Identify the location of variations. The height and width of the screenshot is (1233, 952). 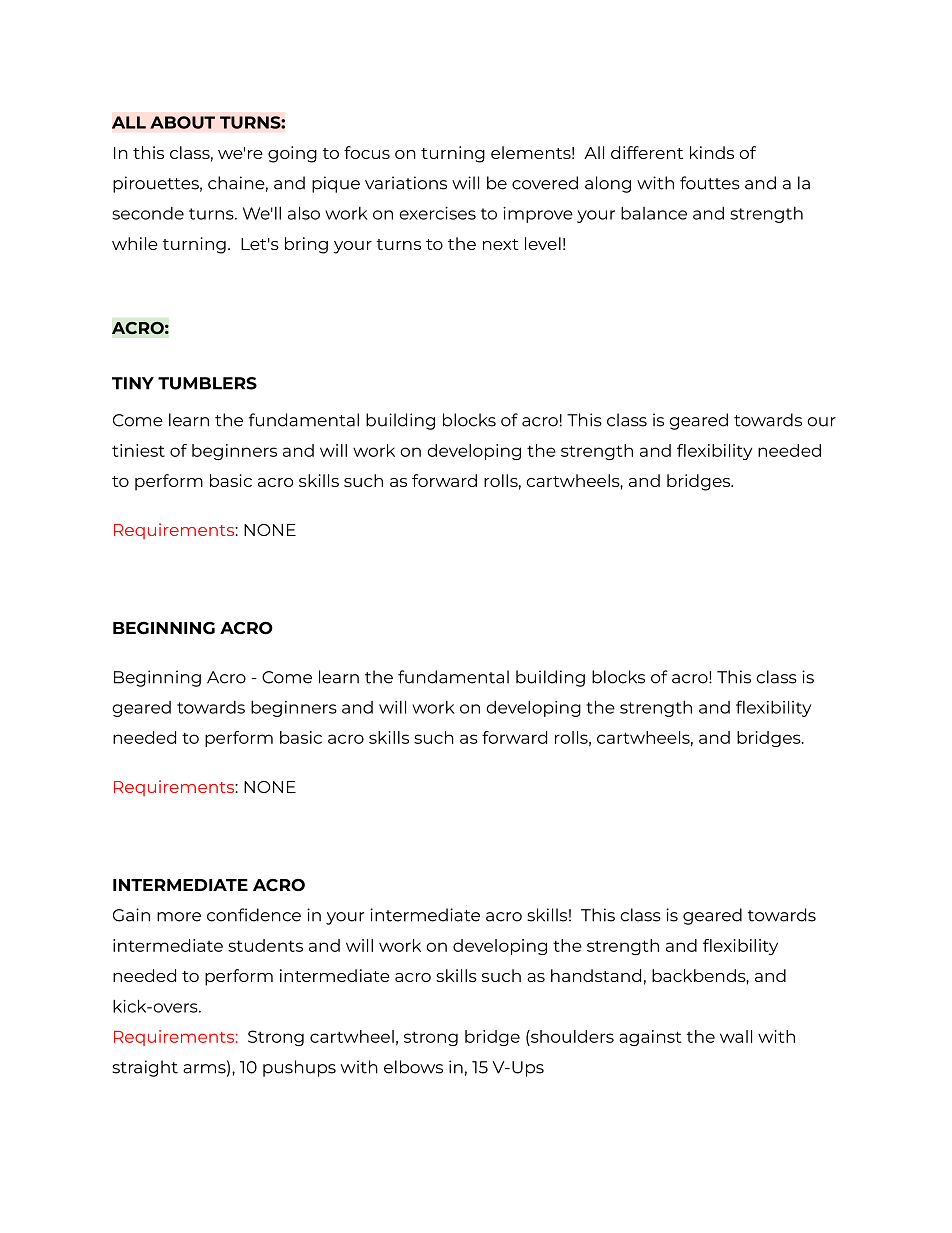
(406, 183).
